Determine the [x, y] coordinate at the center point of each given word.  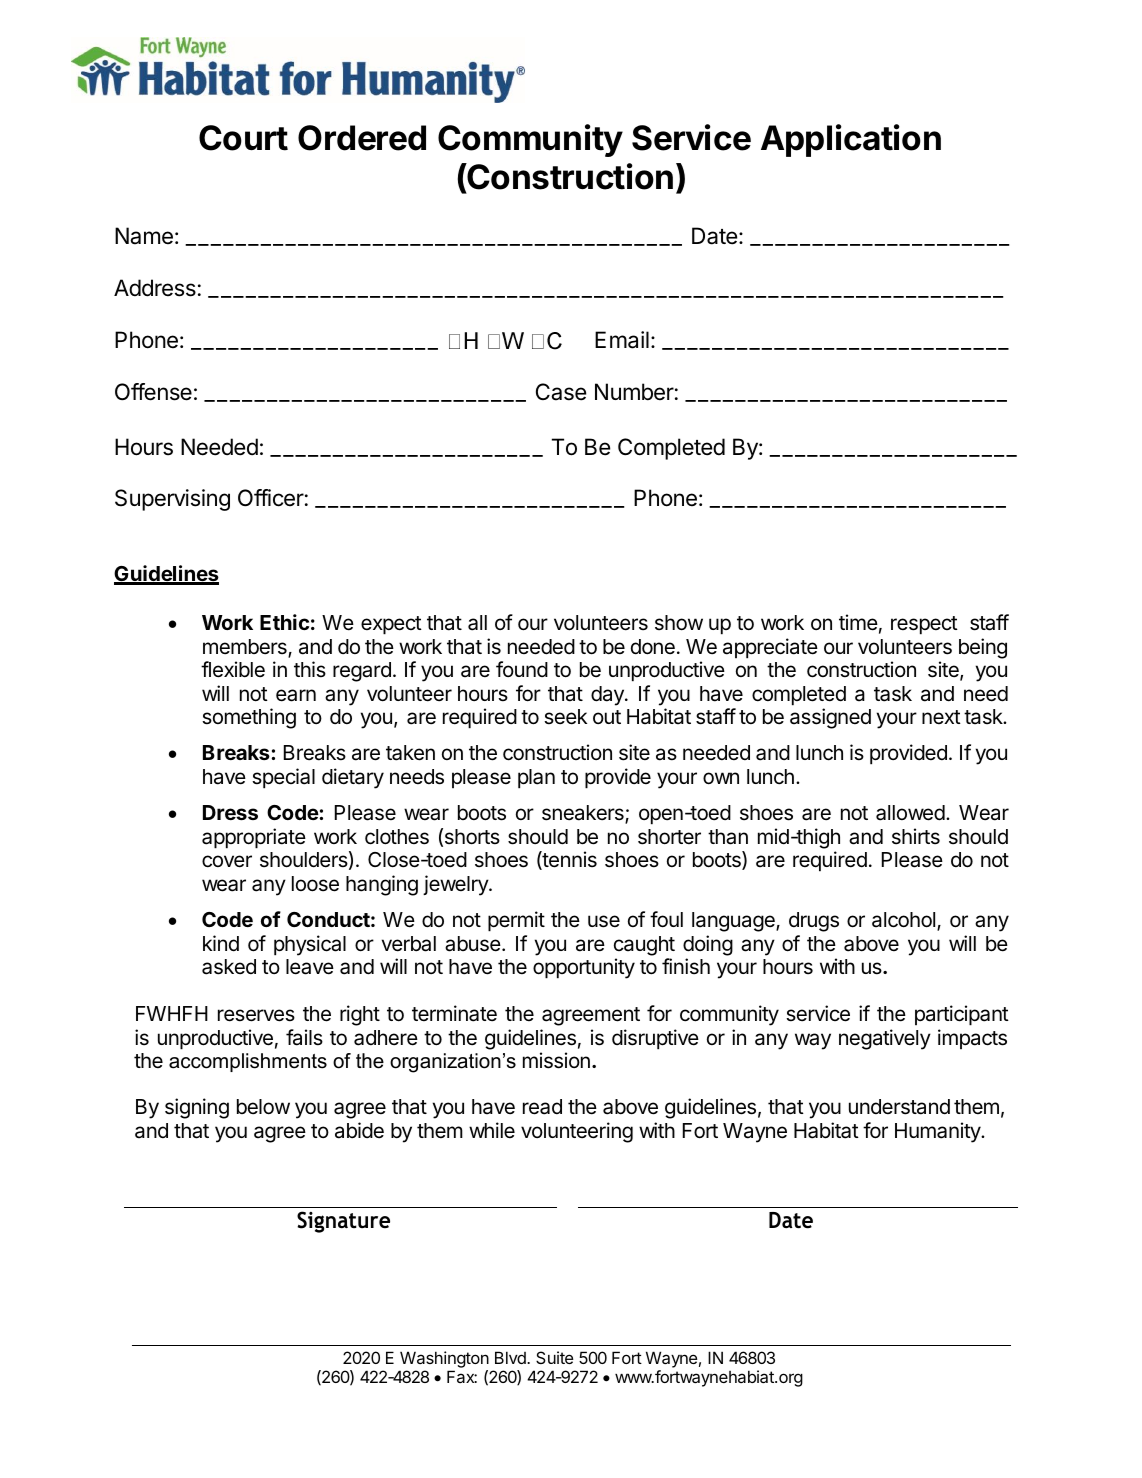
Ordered [362, 138]
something [249, 718]
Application [851, 140]
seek [565, 717]
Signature [343, 1222]
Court [243, 138]
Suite [554, 1357]
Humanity [938, 1132]
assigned [830, 718]
